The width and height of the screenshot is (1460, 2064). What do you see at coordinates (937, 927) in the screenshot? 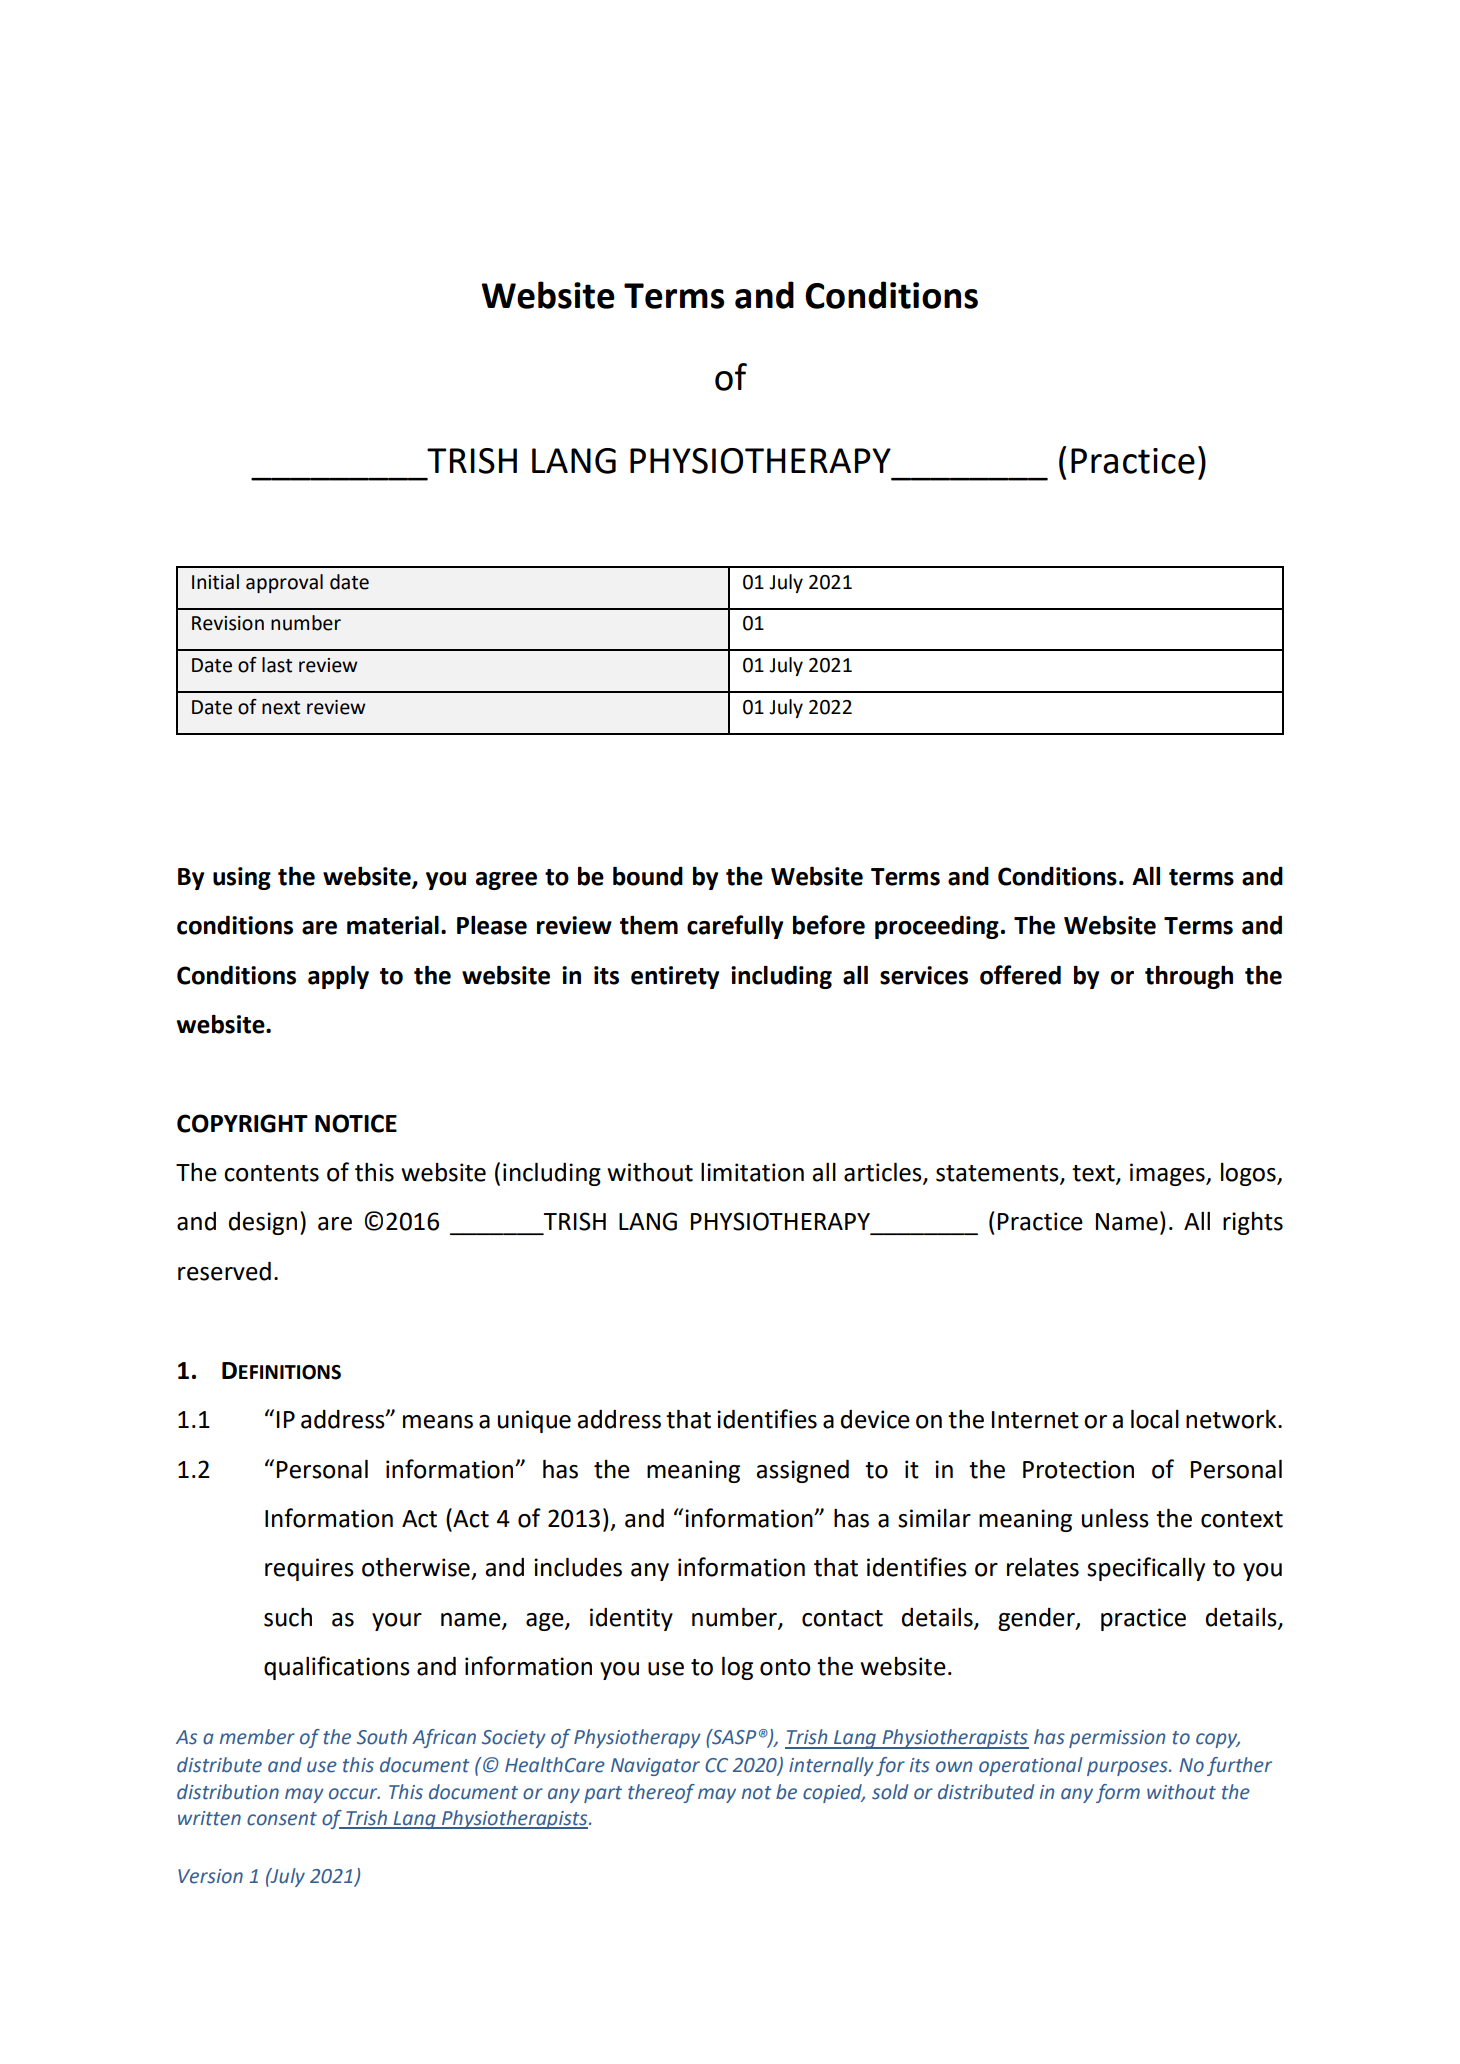
I see `proceeding` at bounding box center [937, 927].
